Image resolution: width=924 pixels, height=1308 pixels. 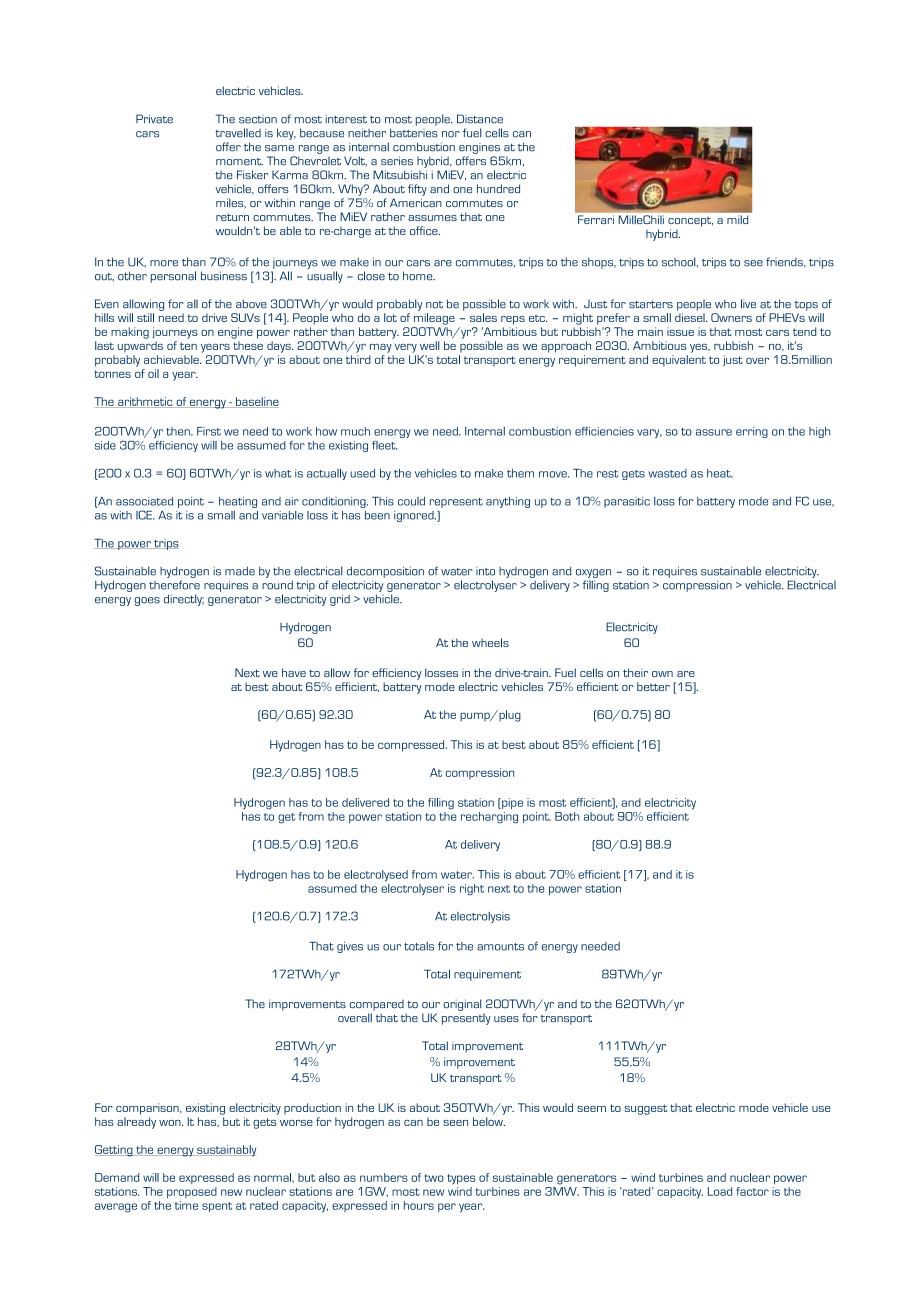 What do you see at coordinates (192, 1192) in the document?
I see `proposed` at bounding box center [192, 1192].
